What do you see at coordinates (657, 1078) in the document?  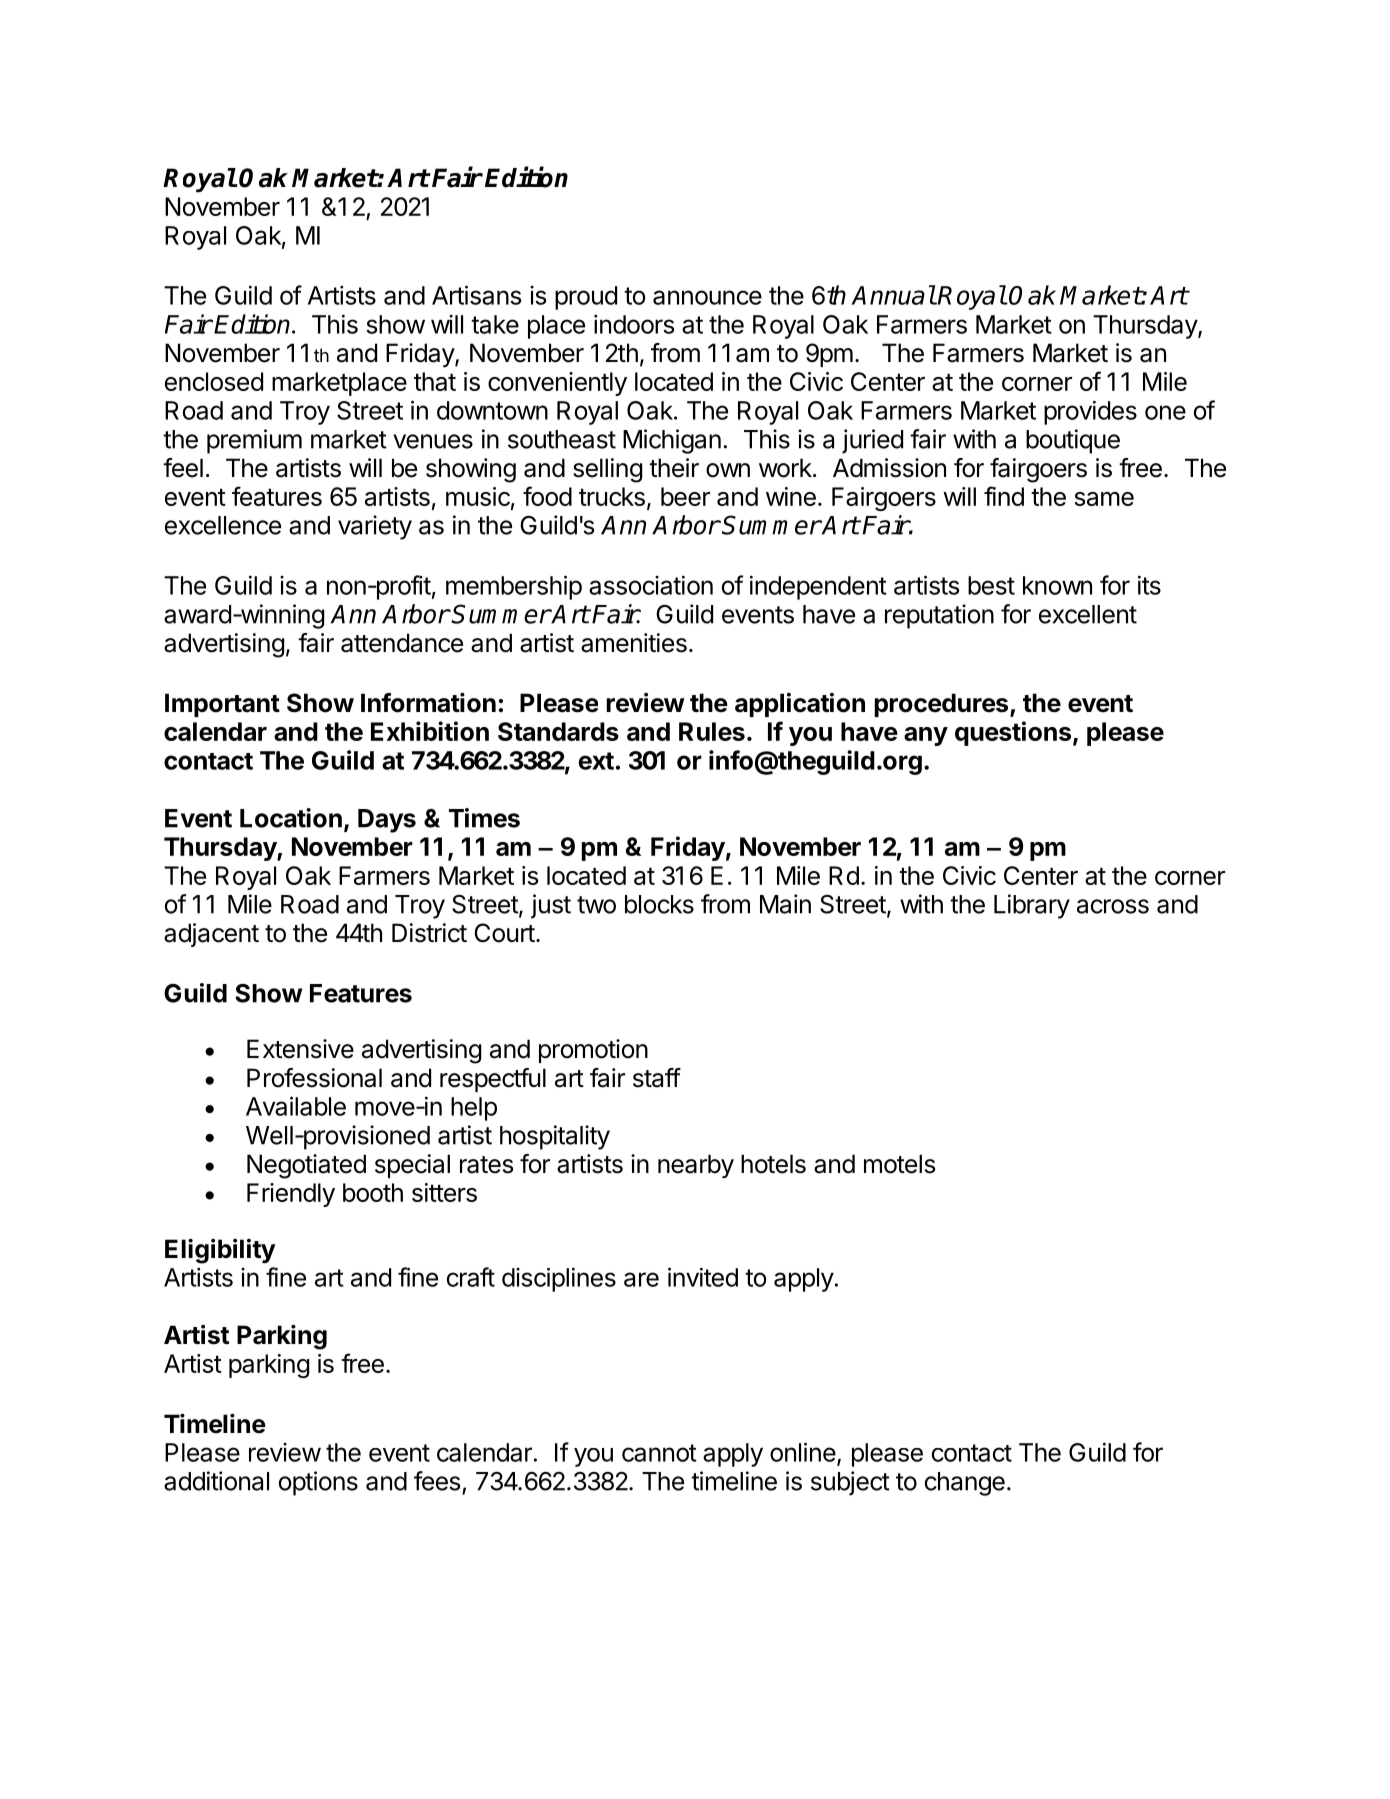 I see `staff` at bounding box center [657, 1078].
